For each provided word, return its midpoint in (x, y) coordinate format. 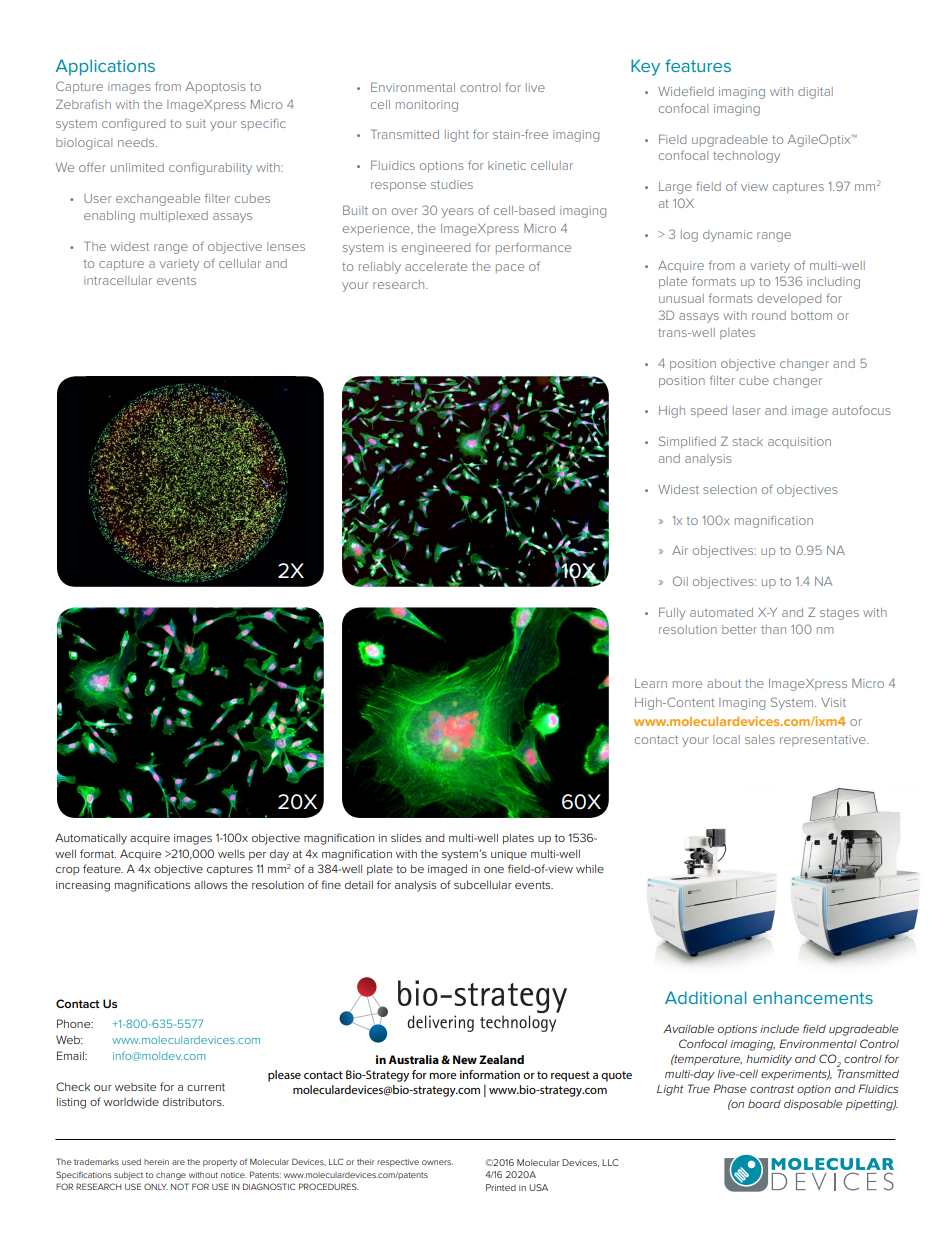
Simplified (687, 442)
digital (815, 93)
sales (760, 739)
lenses (286, 246)
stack (748, 441)
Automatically (91, 839)
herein (156, 1162)
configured (133, 124)
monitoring (427, 106)
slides (406, 837)
